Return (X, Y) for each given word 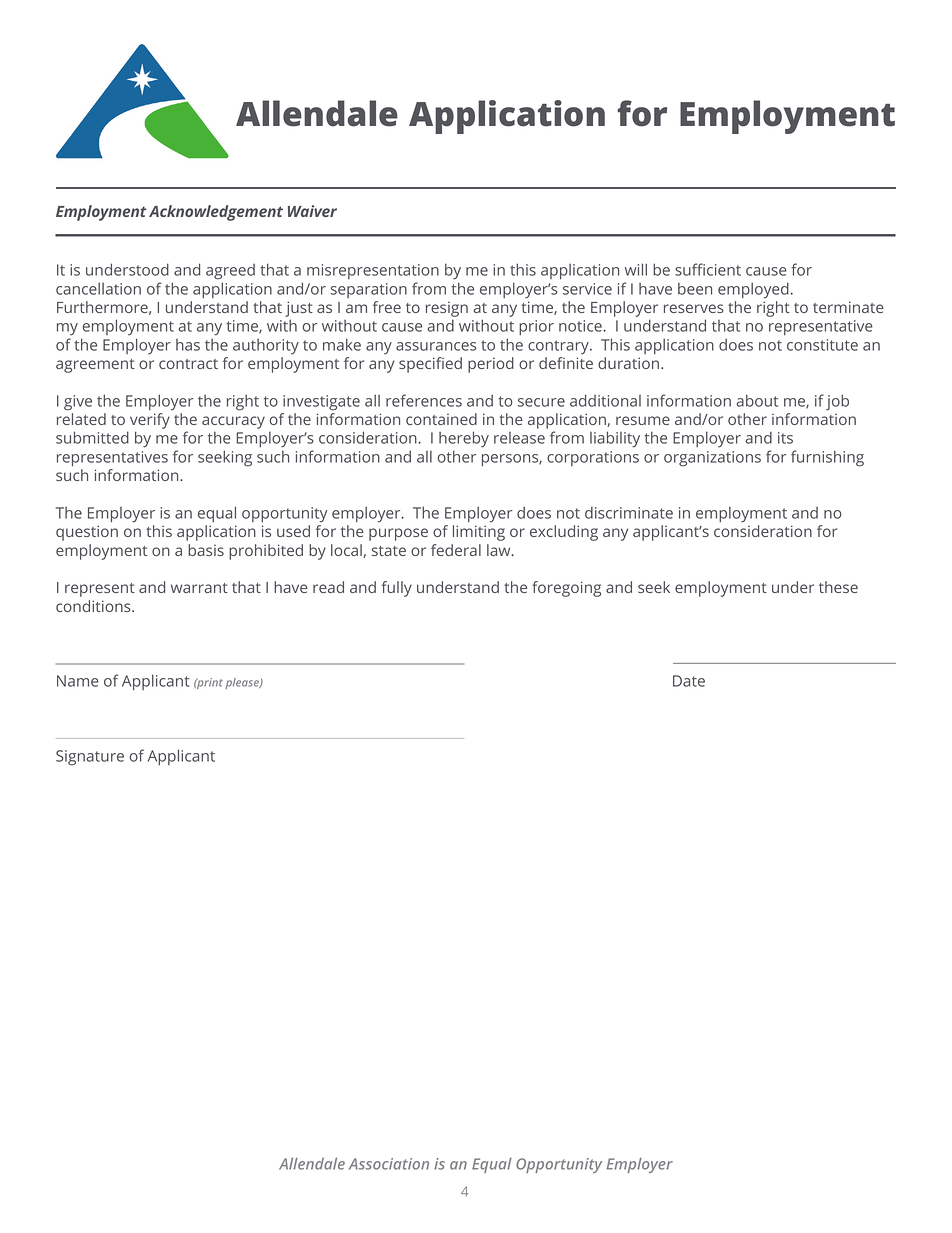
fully (396, 589)
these (838, 587)
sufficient (708, 269)
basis (206, 550)
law (500, 550)
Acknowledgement (216, 213)
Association (389, 1164)
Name (78, 681)
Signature (90, 758)
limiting (479, 533)
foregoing (566, 589)
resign (447, 309)
